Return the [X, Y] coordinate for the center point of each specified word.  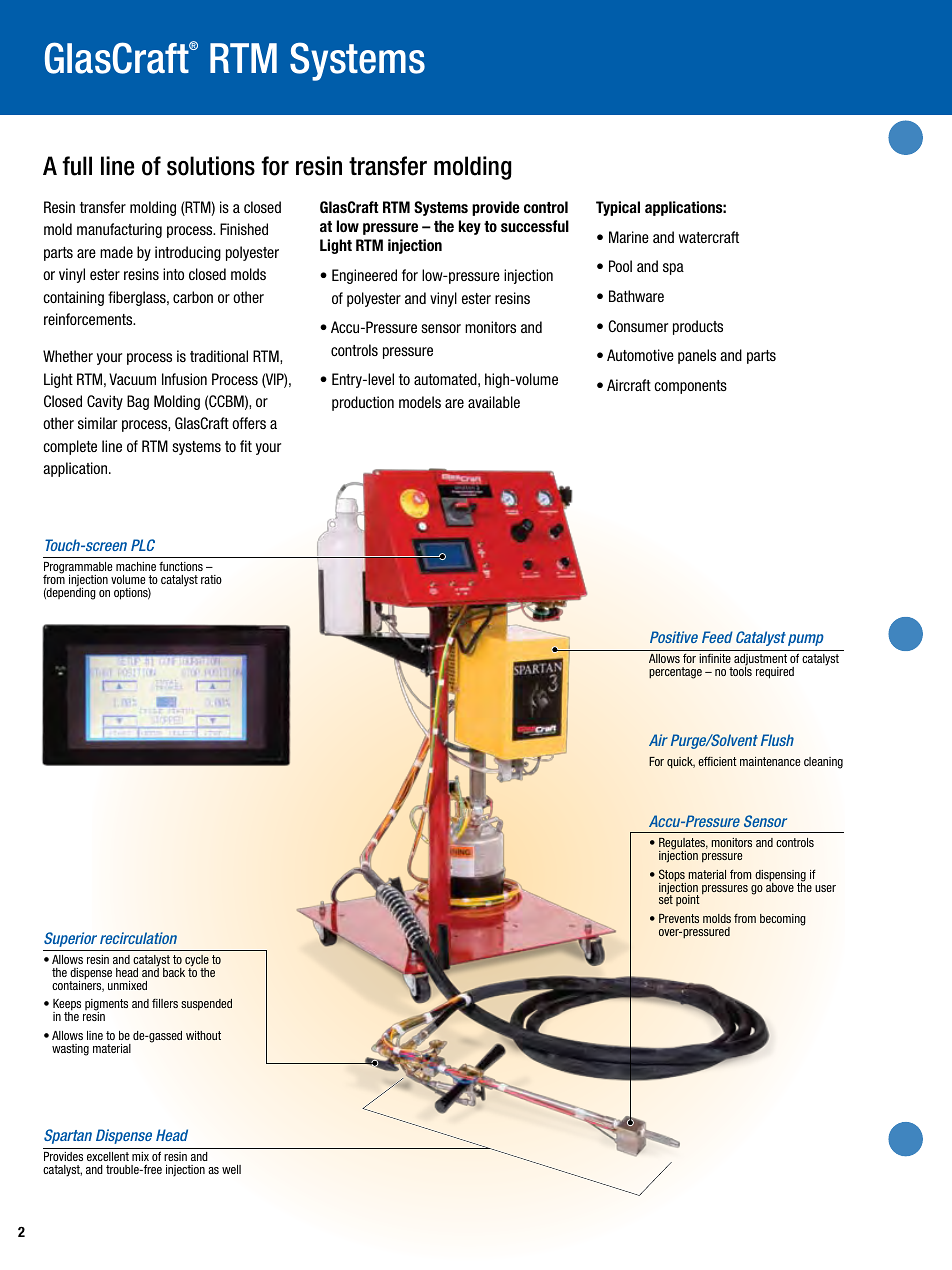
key [470, 227]
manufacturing [119, 230]
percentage [675, 673]
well [231, 1169]
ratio [211, 579]
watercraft [709, 237]
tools [740, 671]
